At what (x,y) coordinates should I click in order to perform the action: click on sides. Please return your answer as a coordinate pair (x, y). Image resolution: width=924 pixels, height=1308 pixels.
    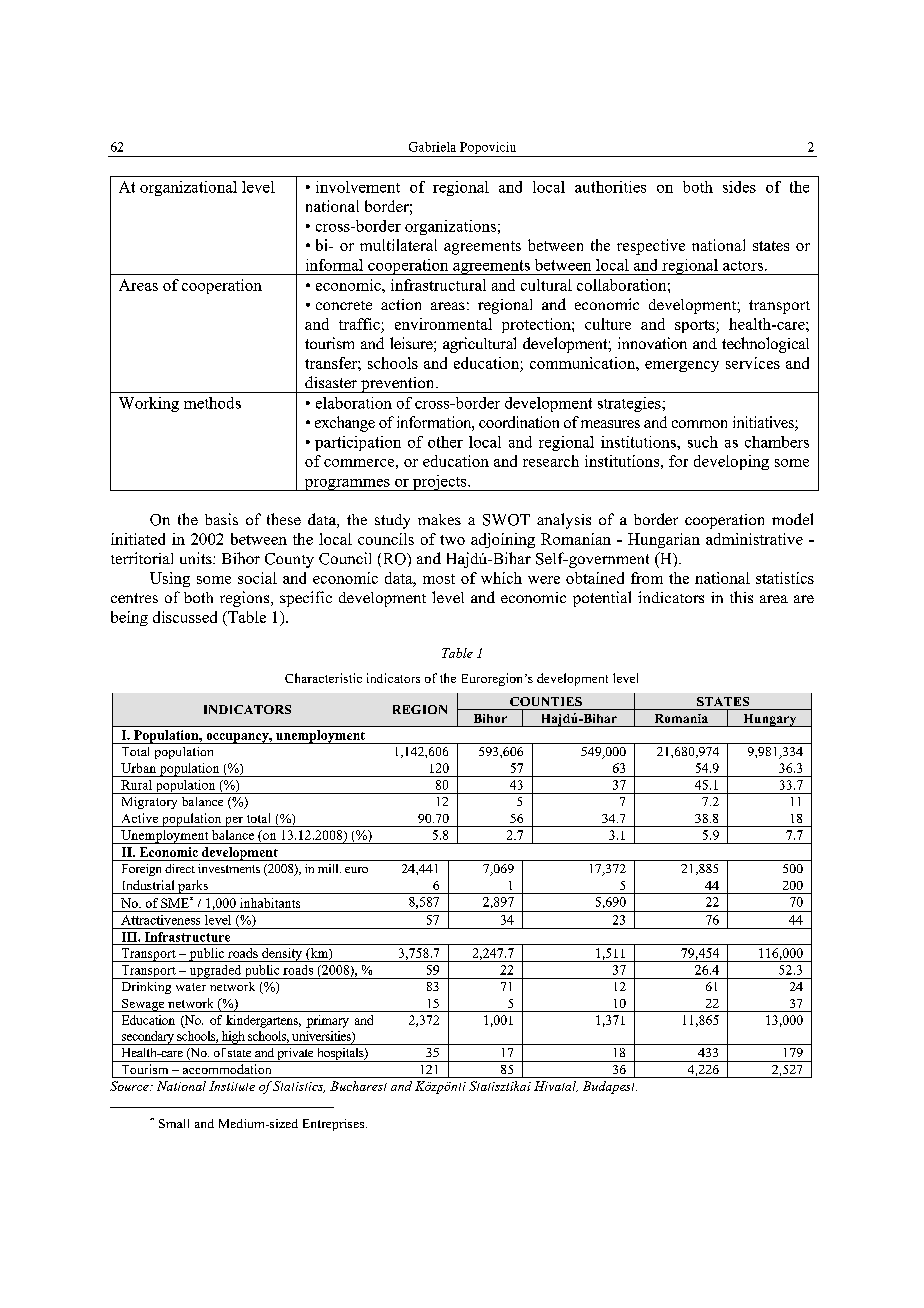
    Looking at the image, I should click on (739, 187).
